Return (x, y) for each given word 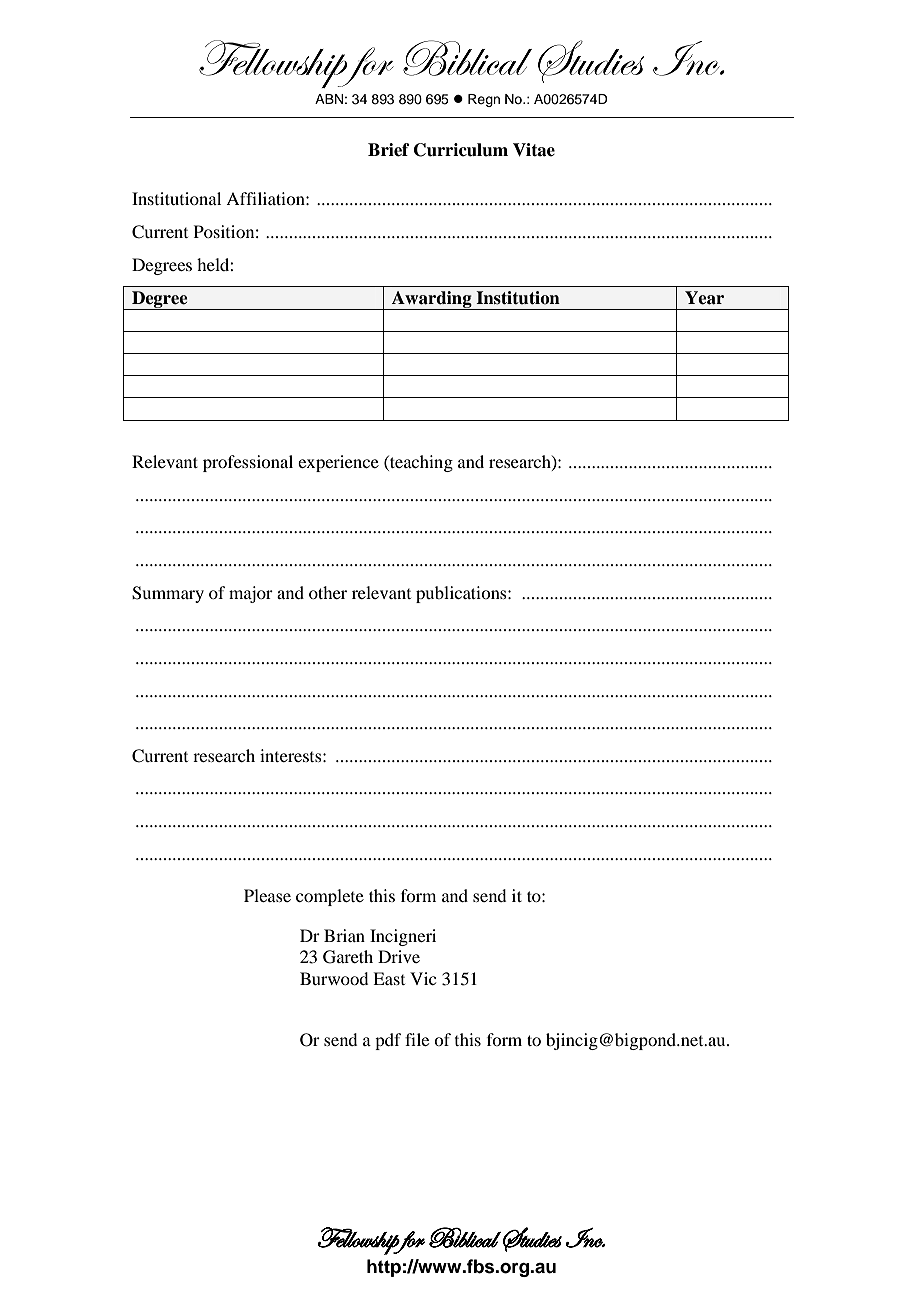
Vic (423, 978)
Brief (389, 150)
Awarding (432, 300)
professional (248, 463)
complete (330, 897)
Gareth (348, 957)
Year (704, 298)
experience (338, 463)
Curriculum (461, 150)
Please (267, 895)
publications (462, 594)
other (328, 592)
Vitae (534, 150)
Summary (168, 594)
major (251, 594)
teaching (420, 463)
